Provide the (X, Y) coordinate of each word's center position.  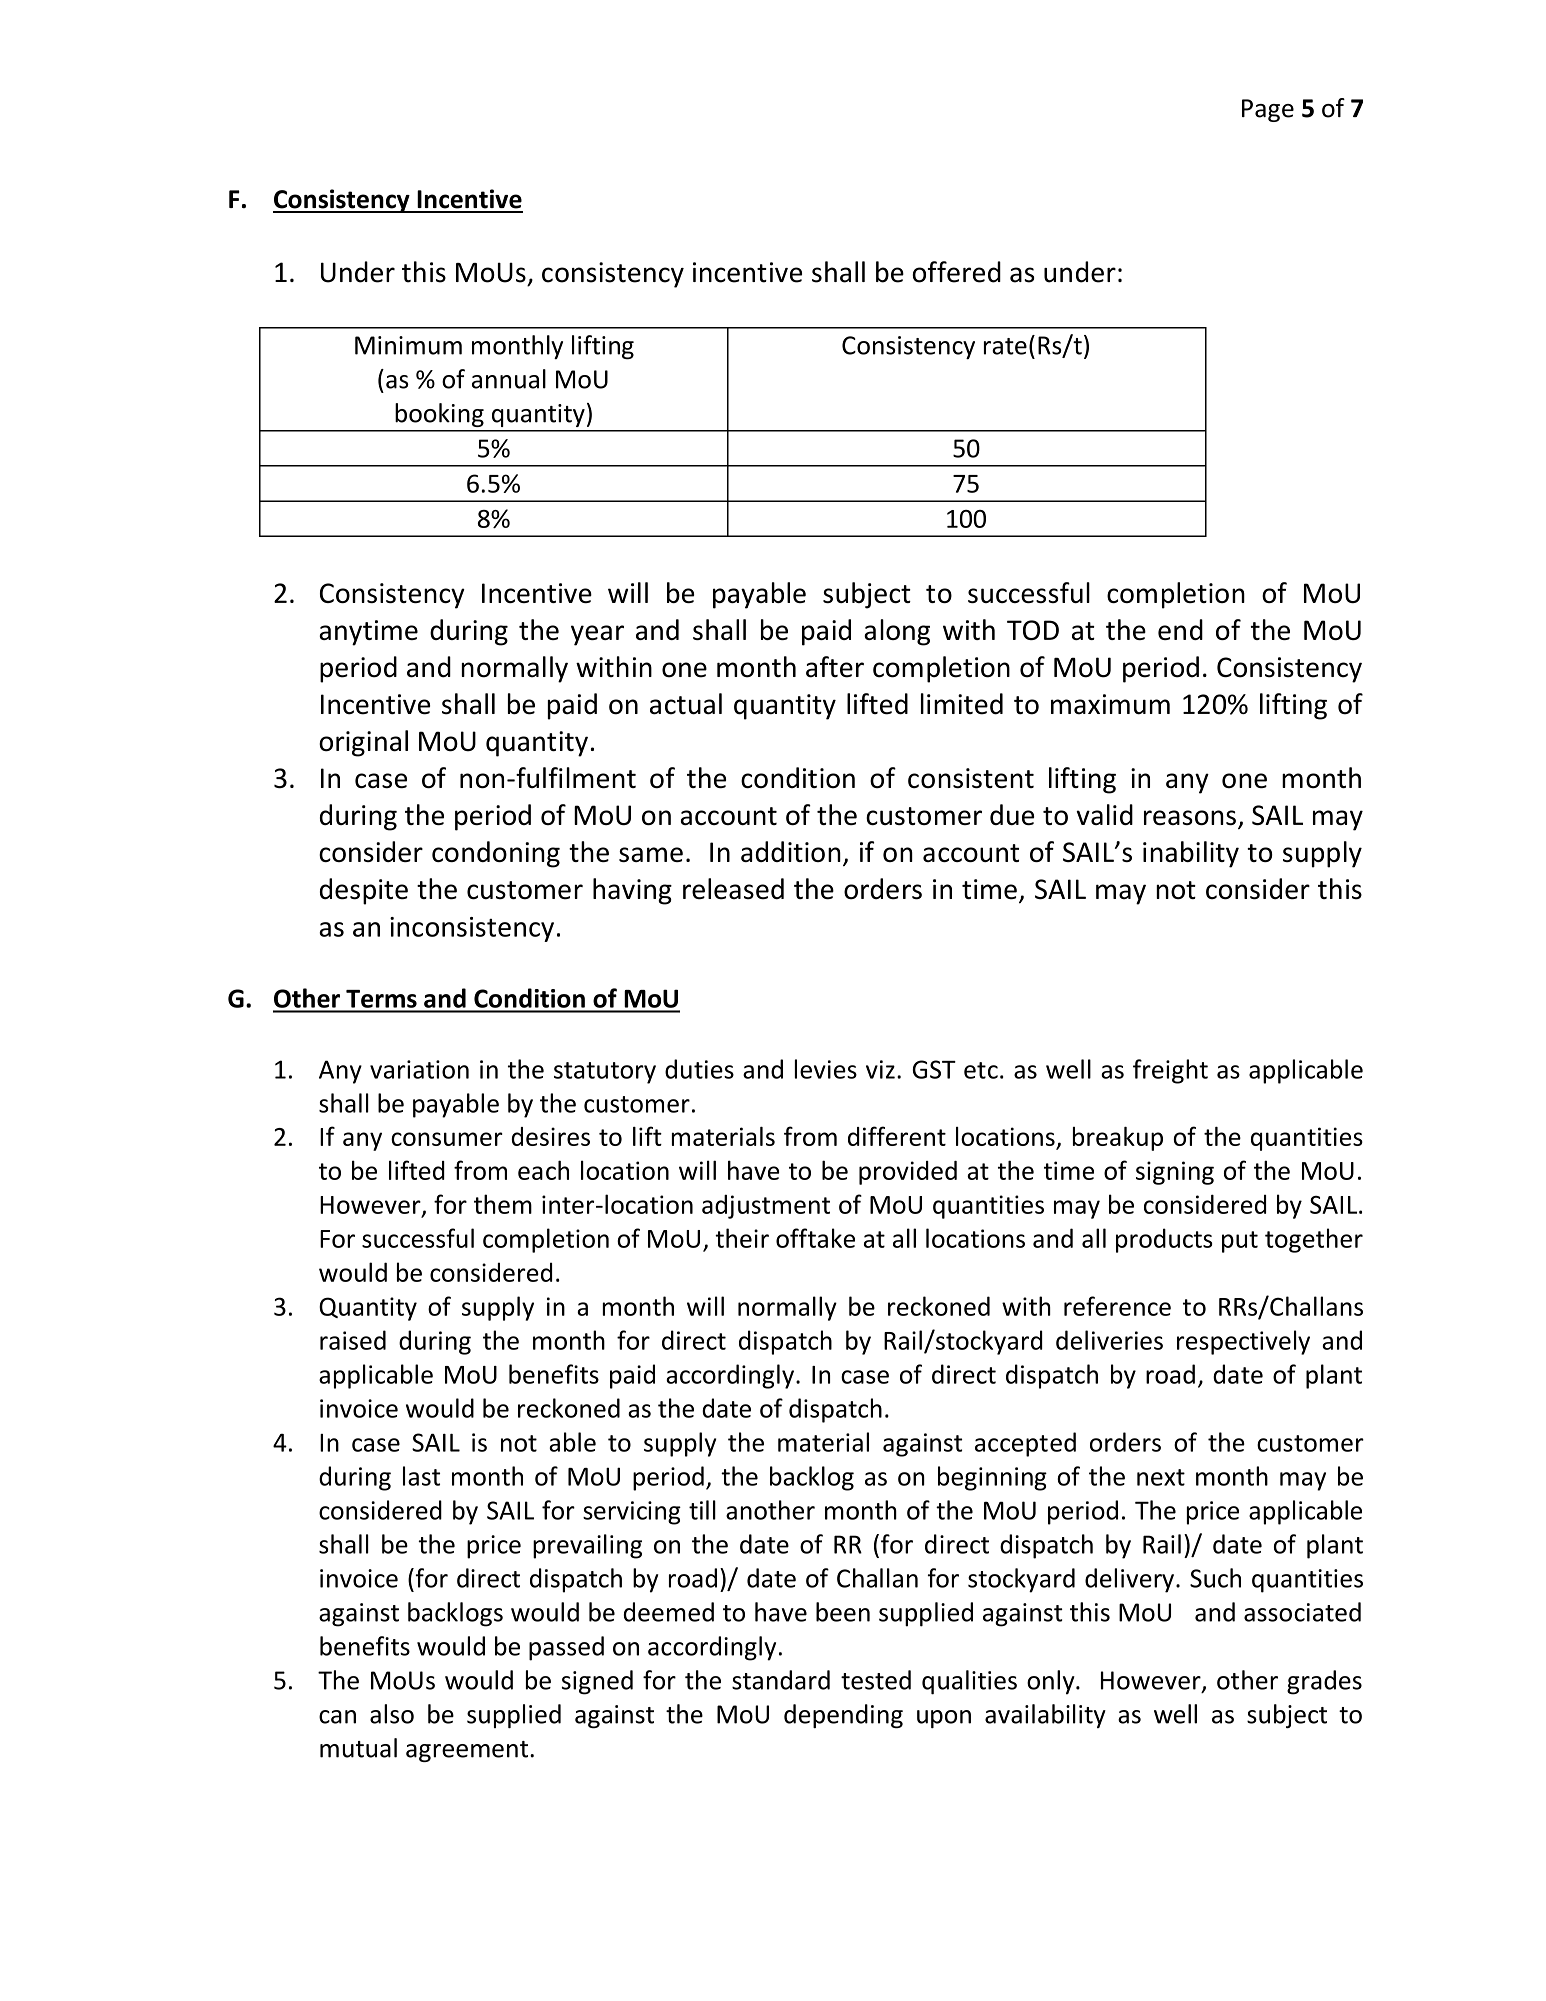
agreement (468, 1751)
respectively (1243, 1342)
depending (843, 1716)
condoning (496, 854)
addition (791, 851)
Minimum (408, 345)
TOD (1033, 630)
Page (1268, 110)
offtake (815, 1238)
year (597, 635)
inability (1191, 854)
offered (957, 272)
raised (353, 1340)
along (897, 632)
